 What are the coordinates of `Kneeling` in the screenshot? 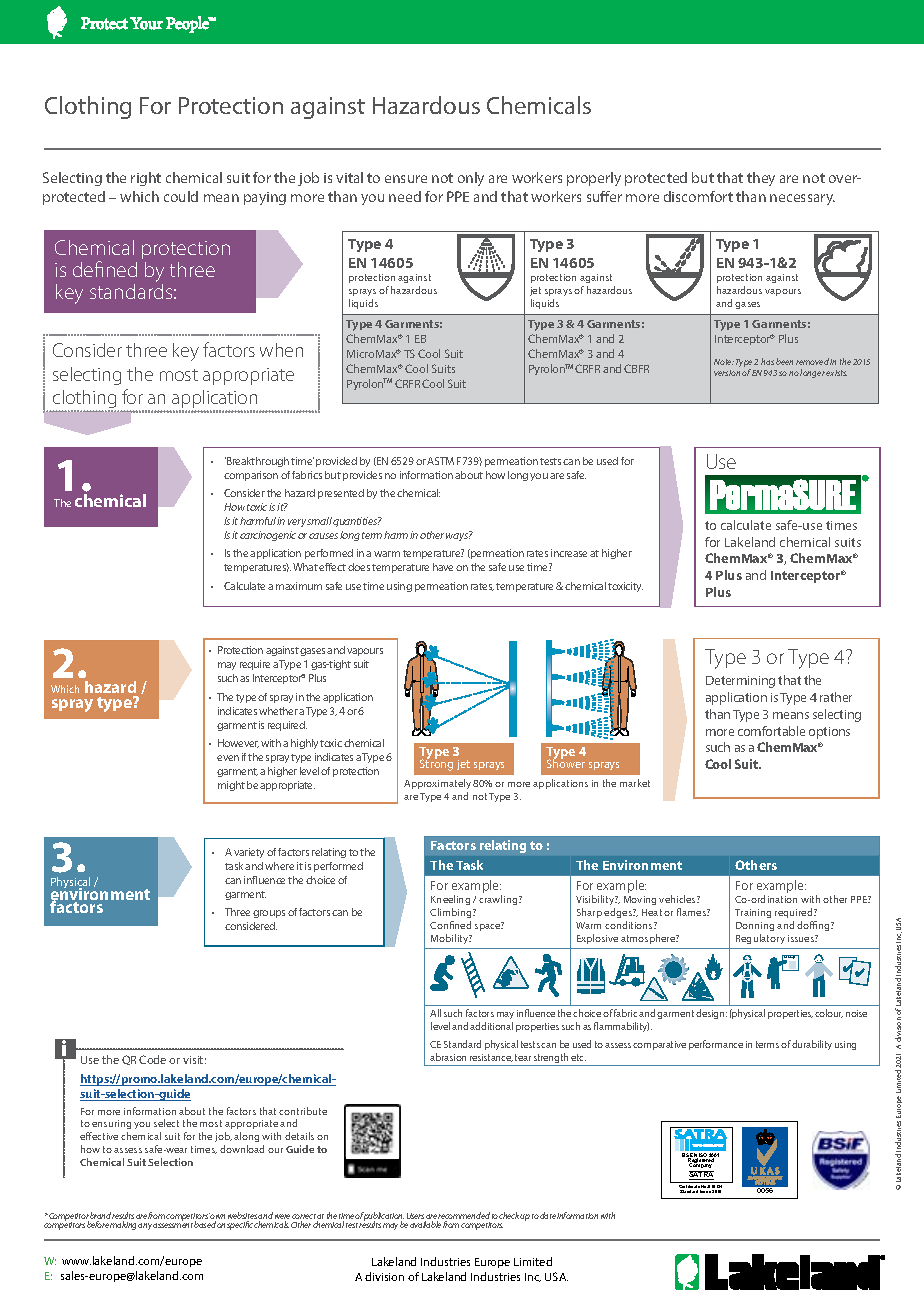 It's located at (450, 900).
